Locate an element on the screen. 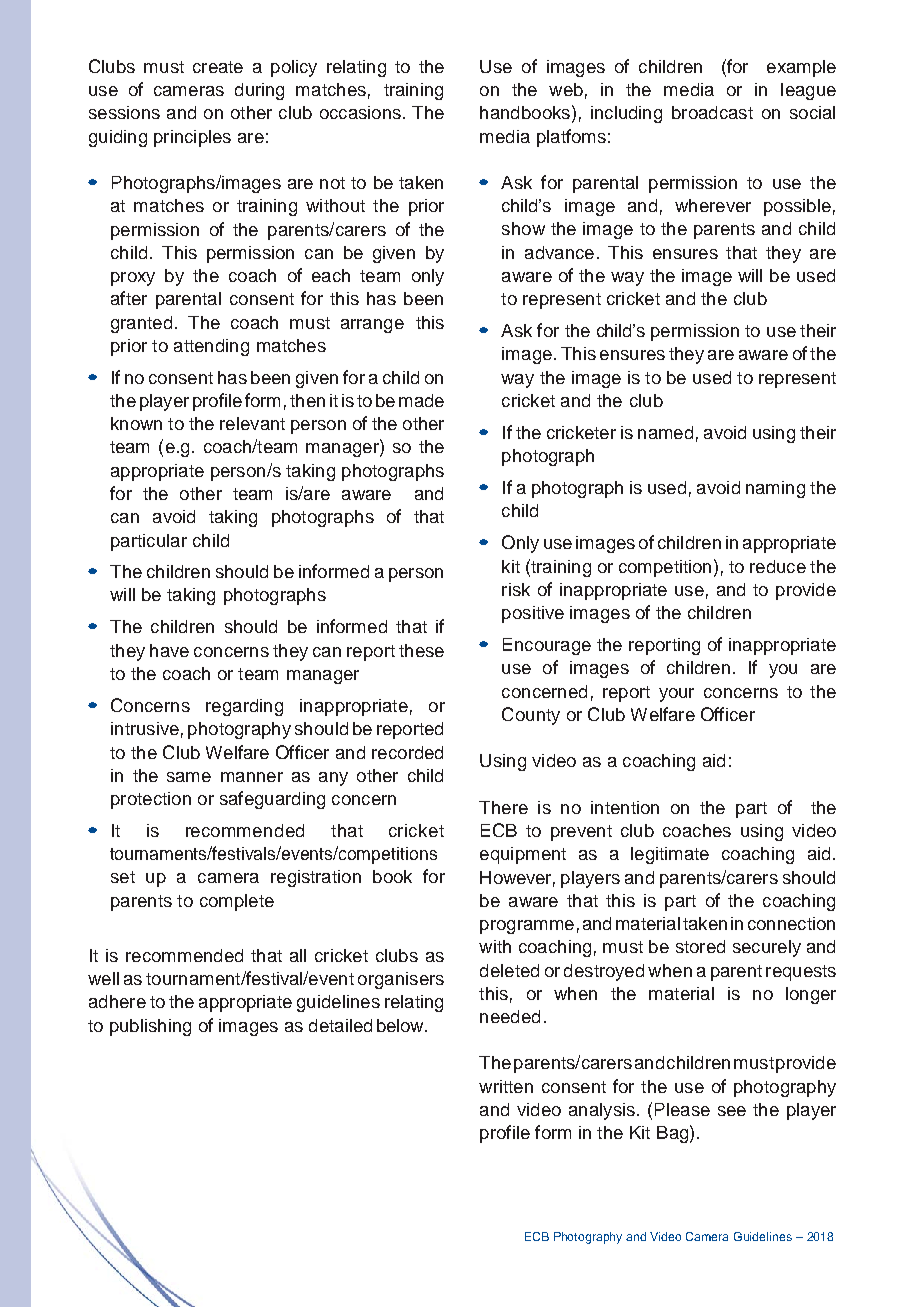 Image resolution: width=924 pixels, height=1307 pixels. publishing is located at coordinates (150, 1027).
